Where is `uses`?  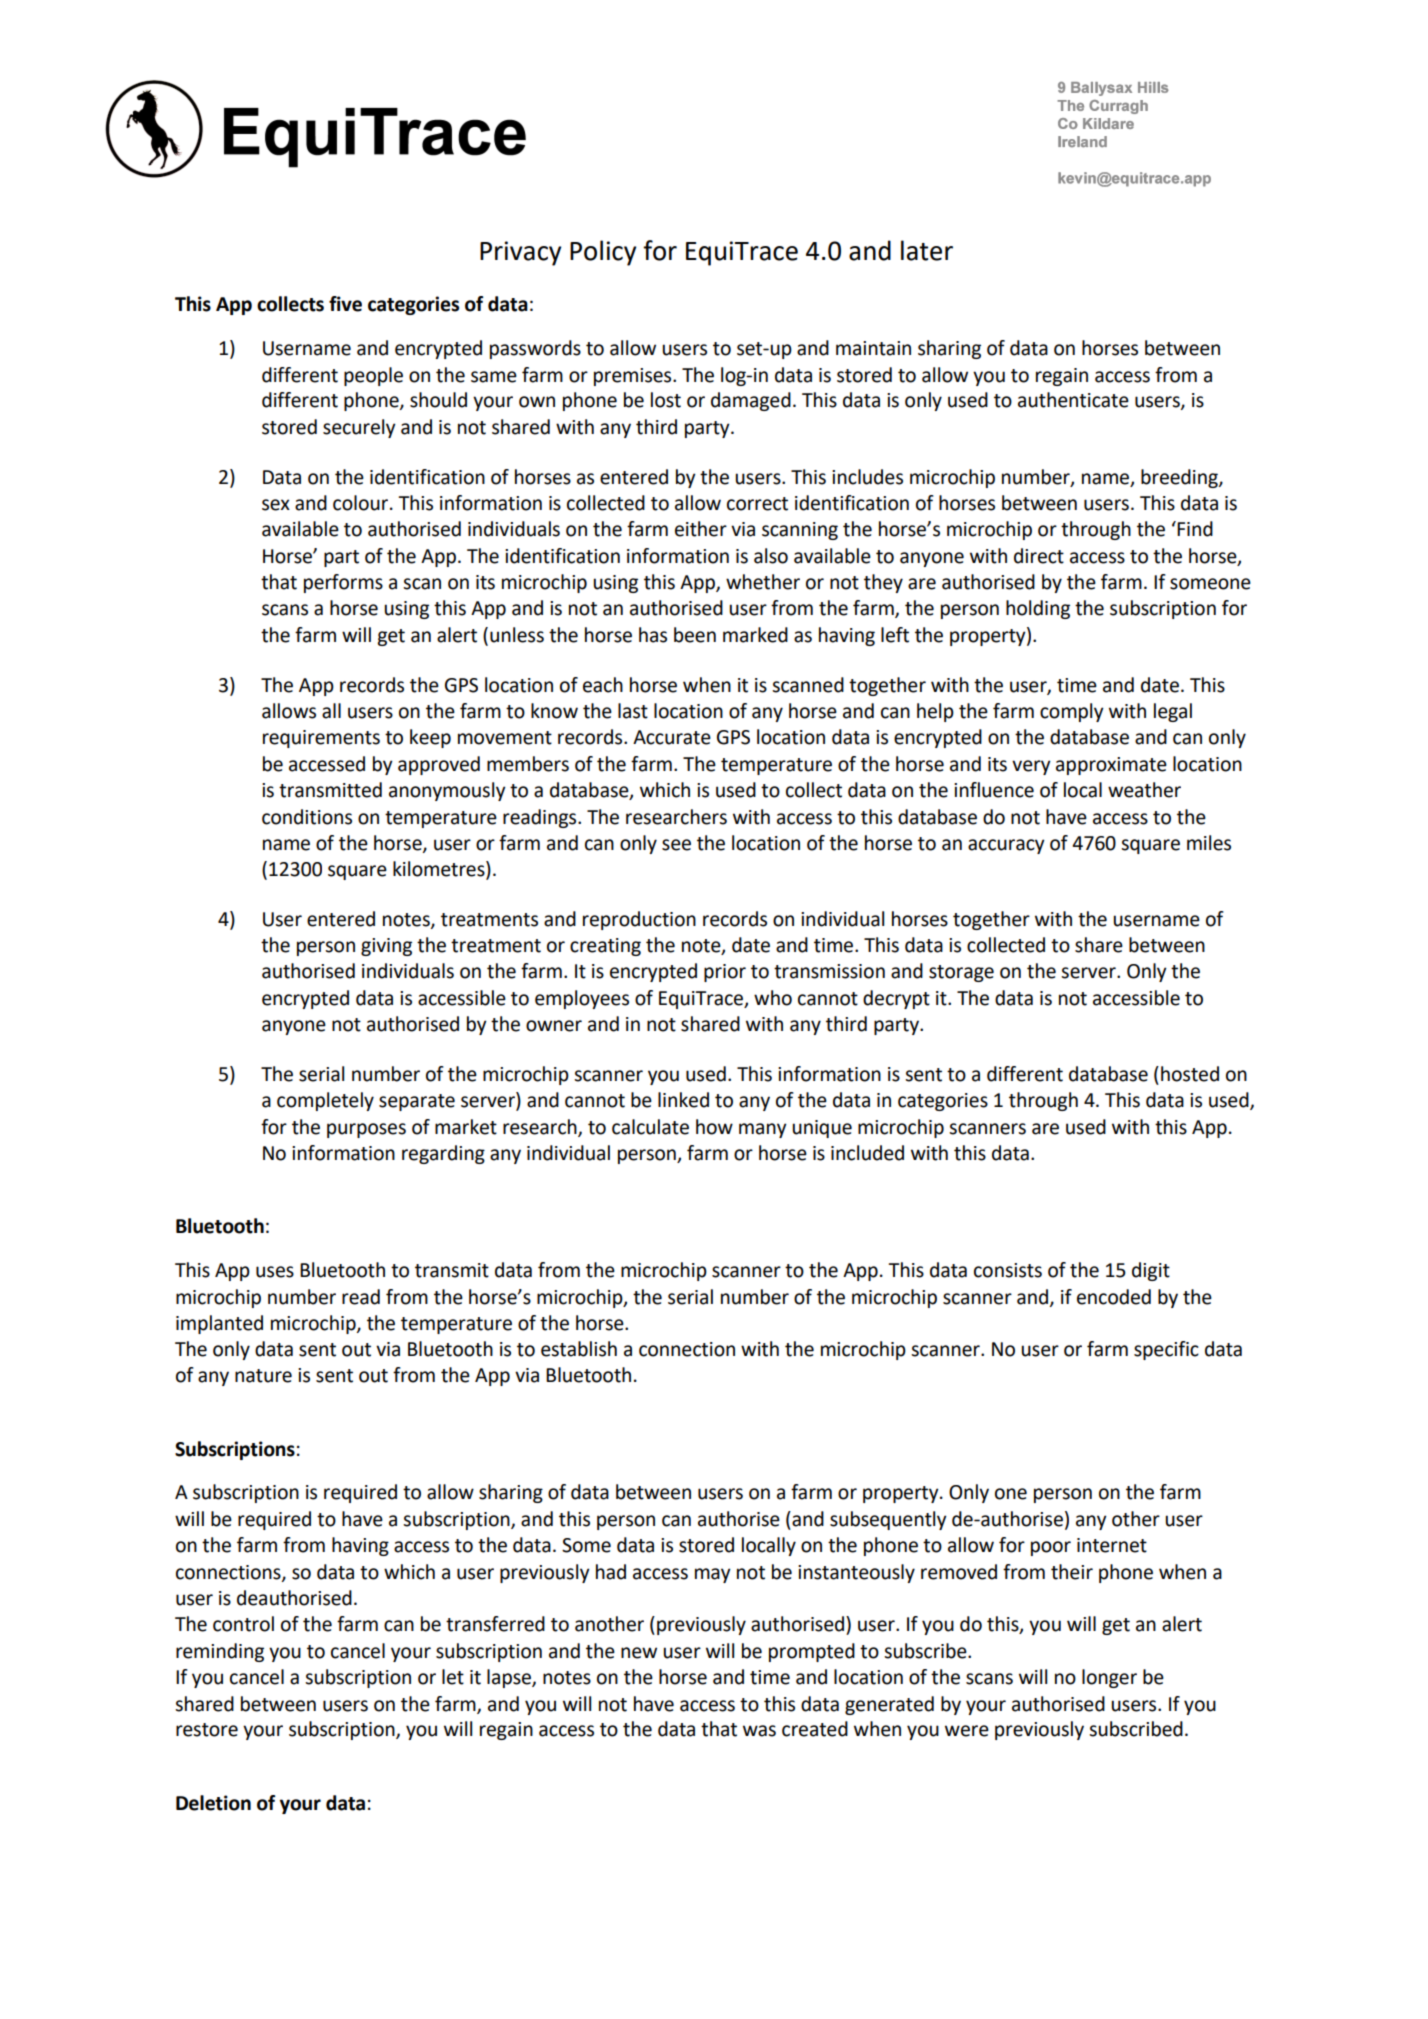
uses is located at coordinates (275, 1272).
